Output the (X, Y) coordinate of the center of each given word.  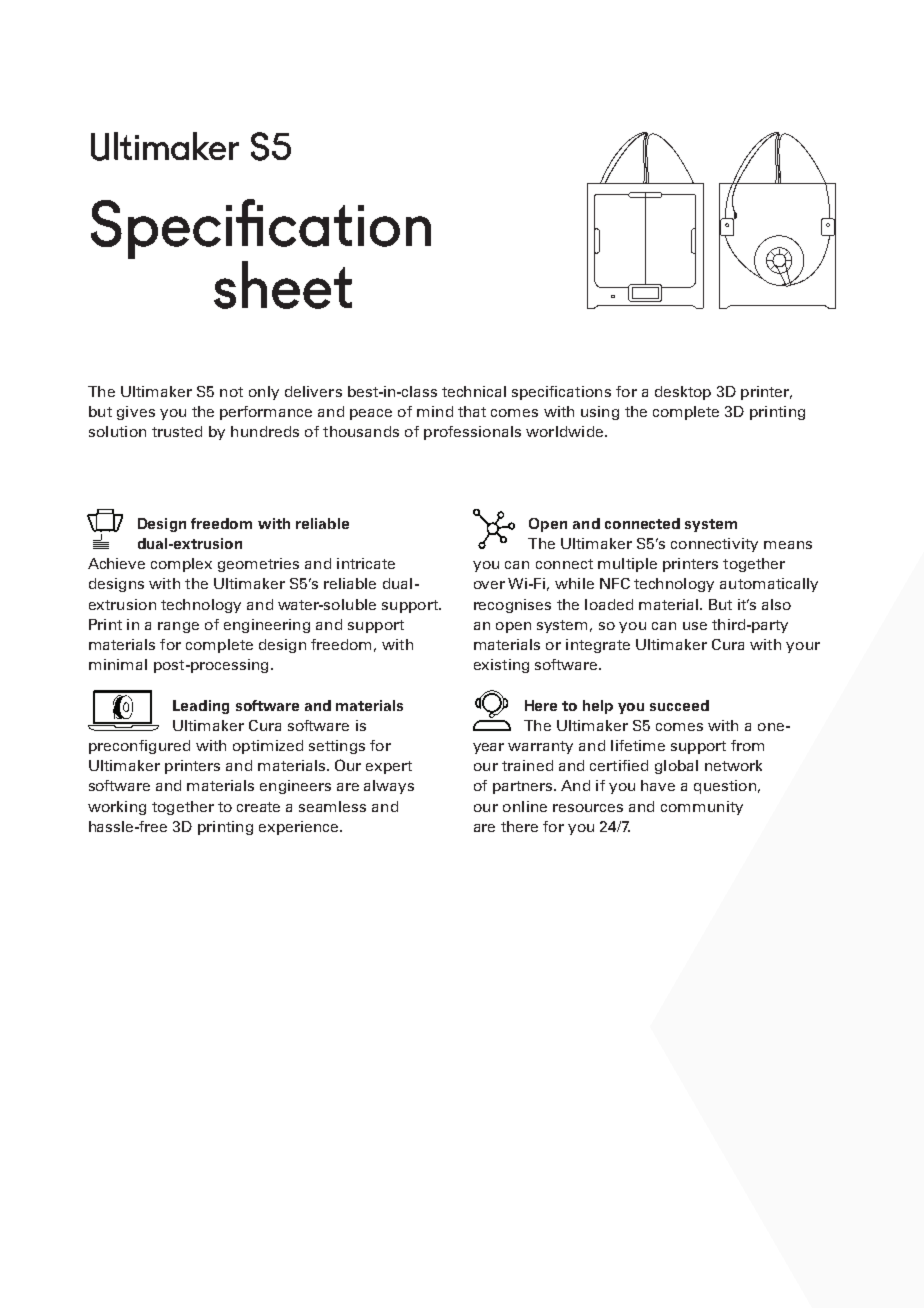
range (178, 627)
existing (501, 666)
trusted (177, 431)
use (695, 626)
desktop (683, 393)
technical (474, 391)
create (258, 807)
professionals (472, 433)
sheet (283, 285)
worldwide (564, 431)
